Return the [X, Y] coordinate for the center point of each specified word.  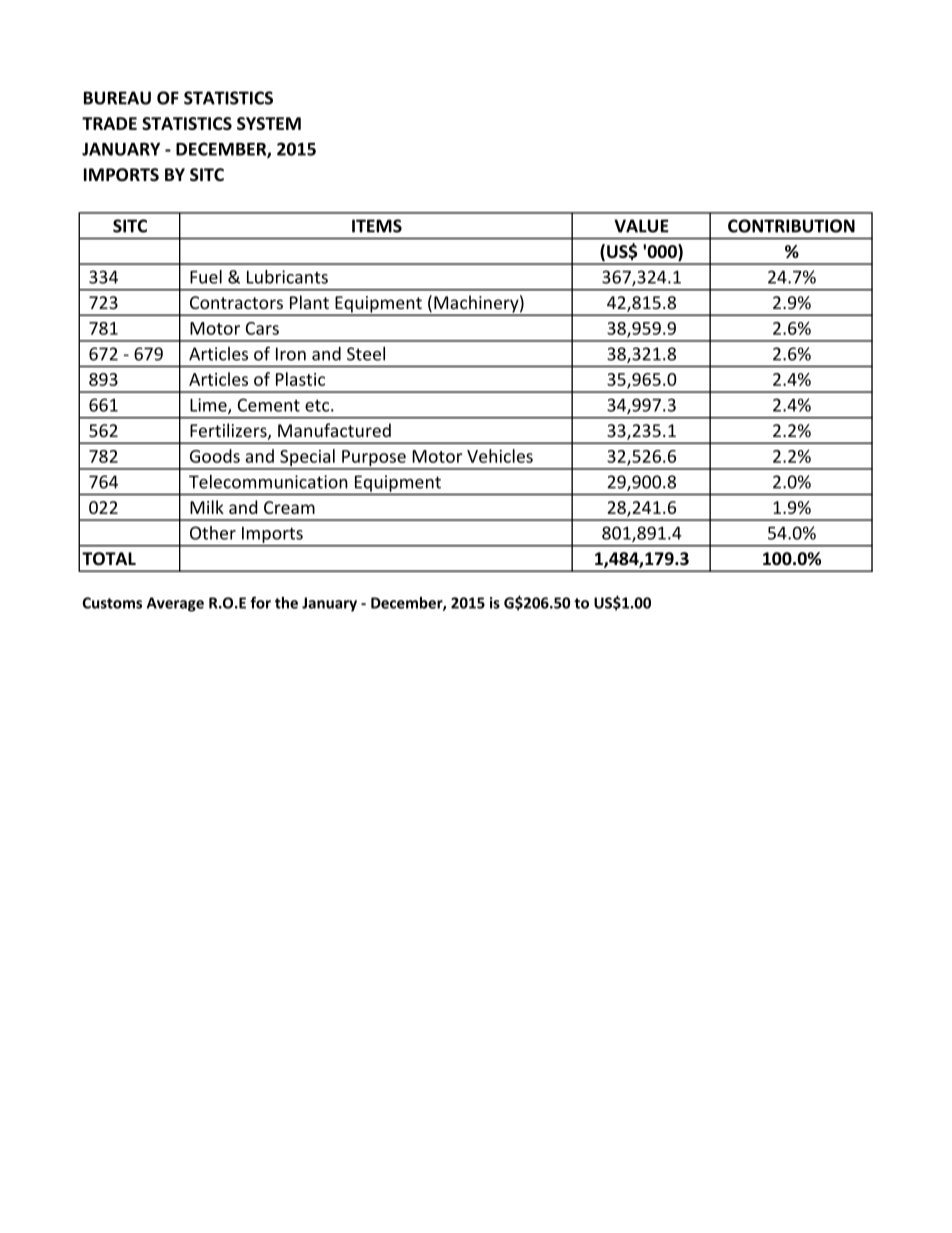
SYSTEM [269, 123]
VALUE [641, 226]
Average [175, 604]
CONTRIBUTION [791, 226]
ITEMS [377, 226]
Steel [366, 354]
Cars [262, 328]
